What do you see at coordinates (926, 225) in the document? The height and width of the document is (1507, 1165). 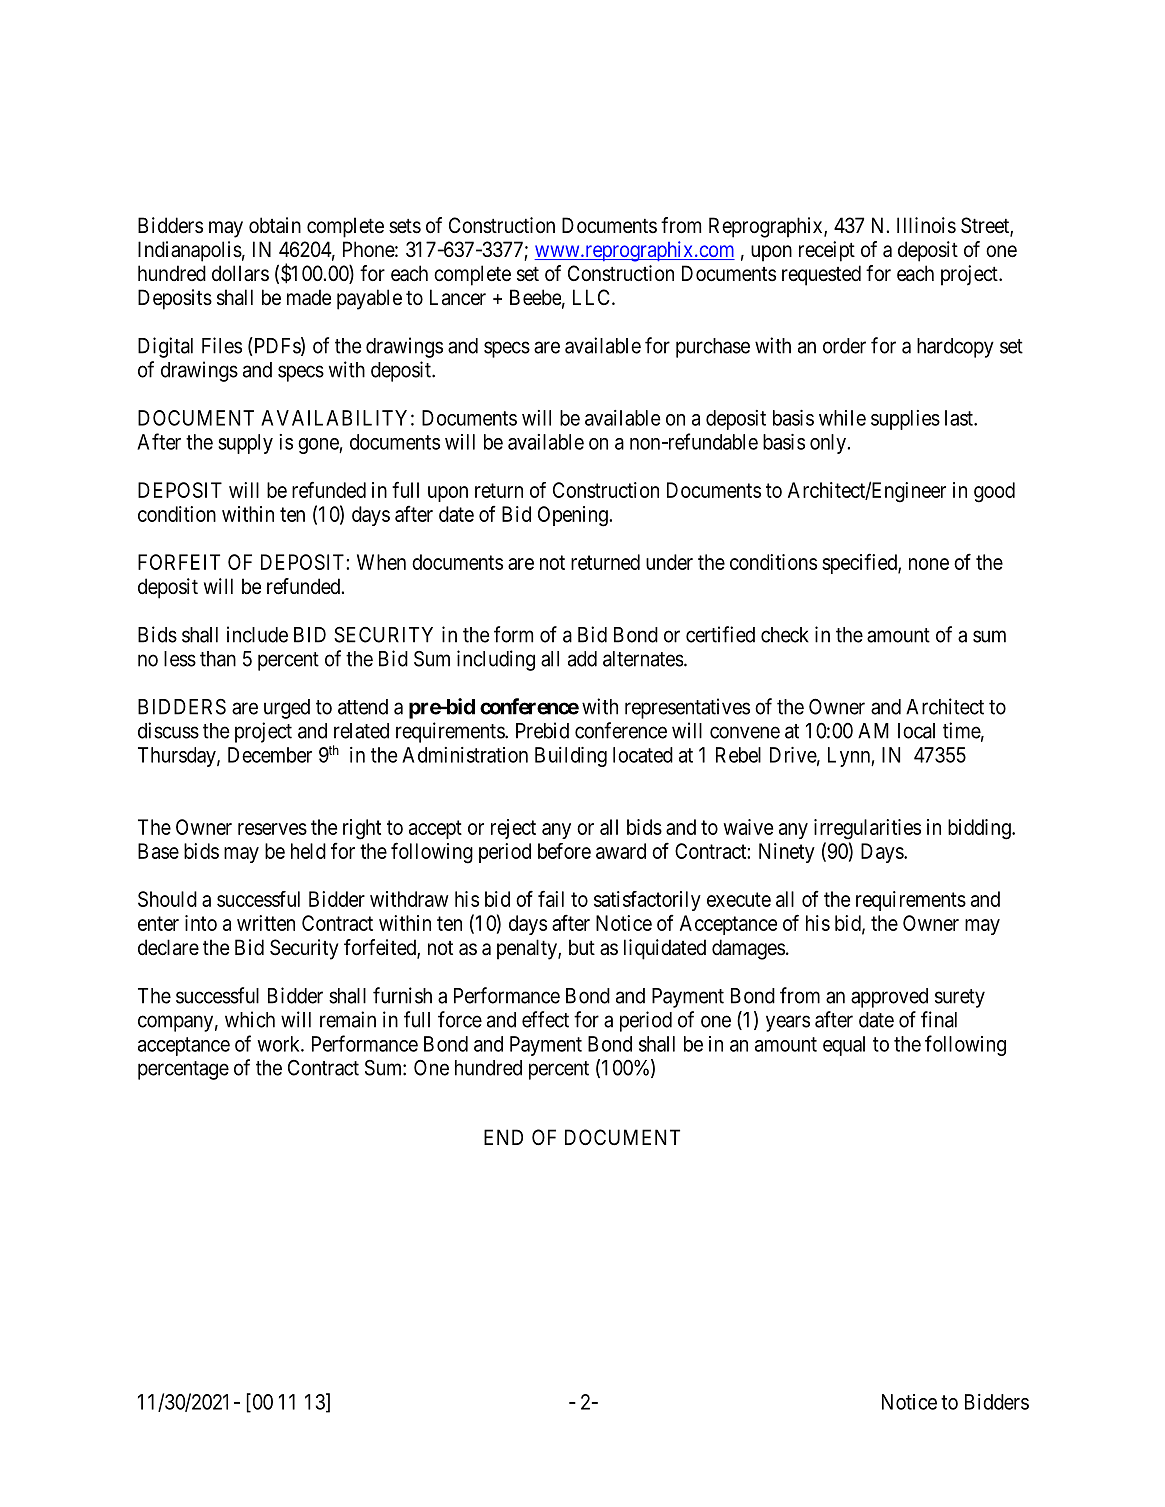 I see `Illinois` at bounding box center [926, 225].
